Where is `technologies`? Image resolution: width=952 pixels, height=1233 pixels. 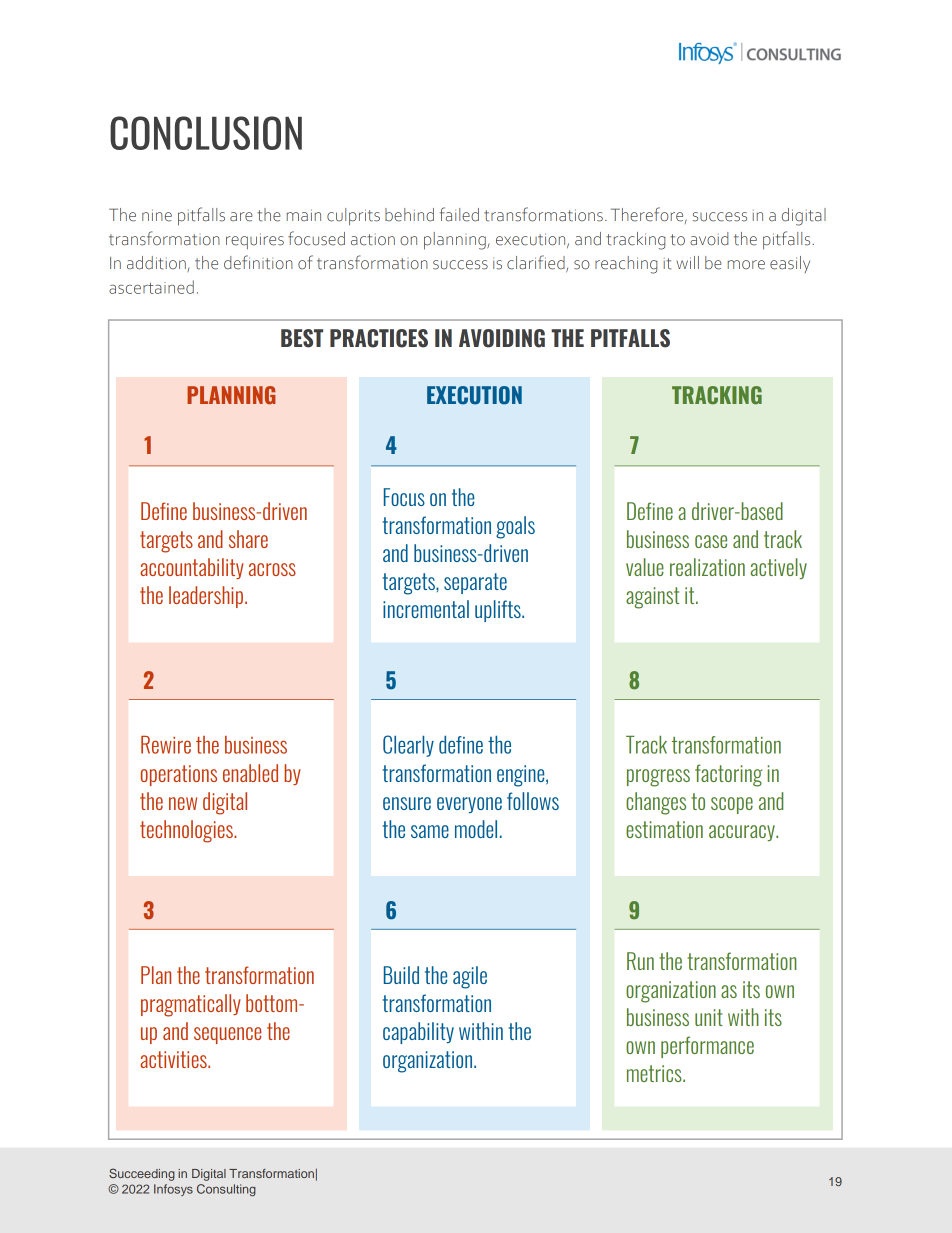 technologies is located at coordinates (187, 831).
